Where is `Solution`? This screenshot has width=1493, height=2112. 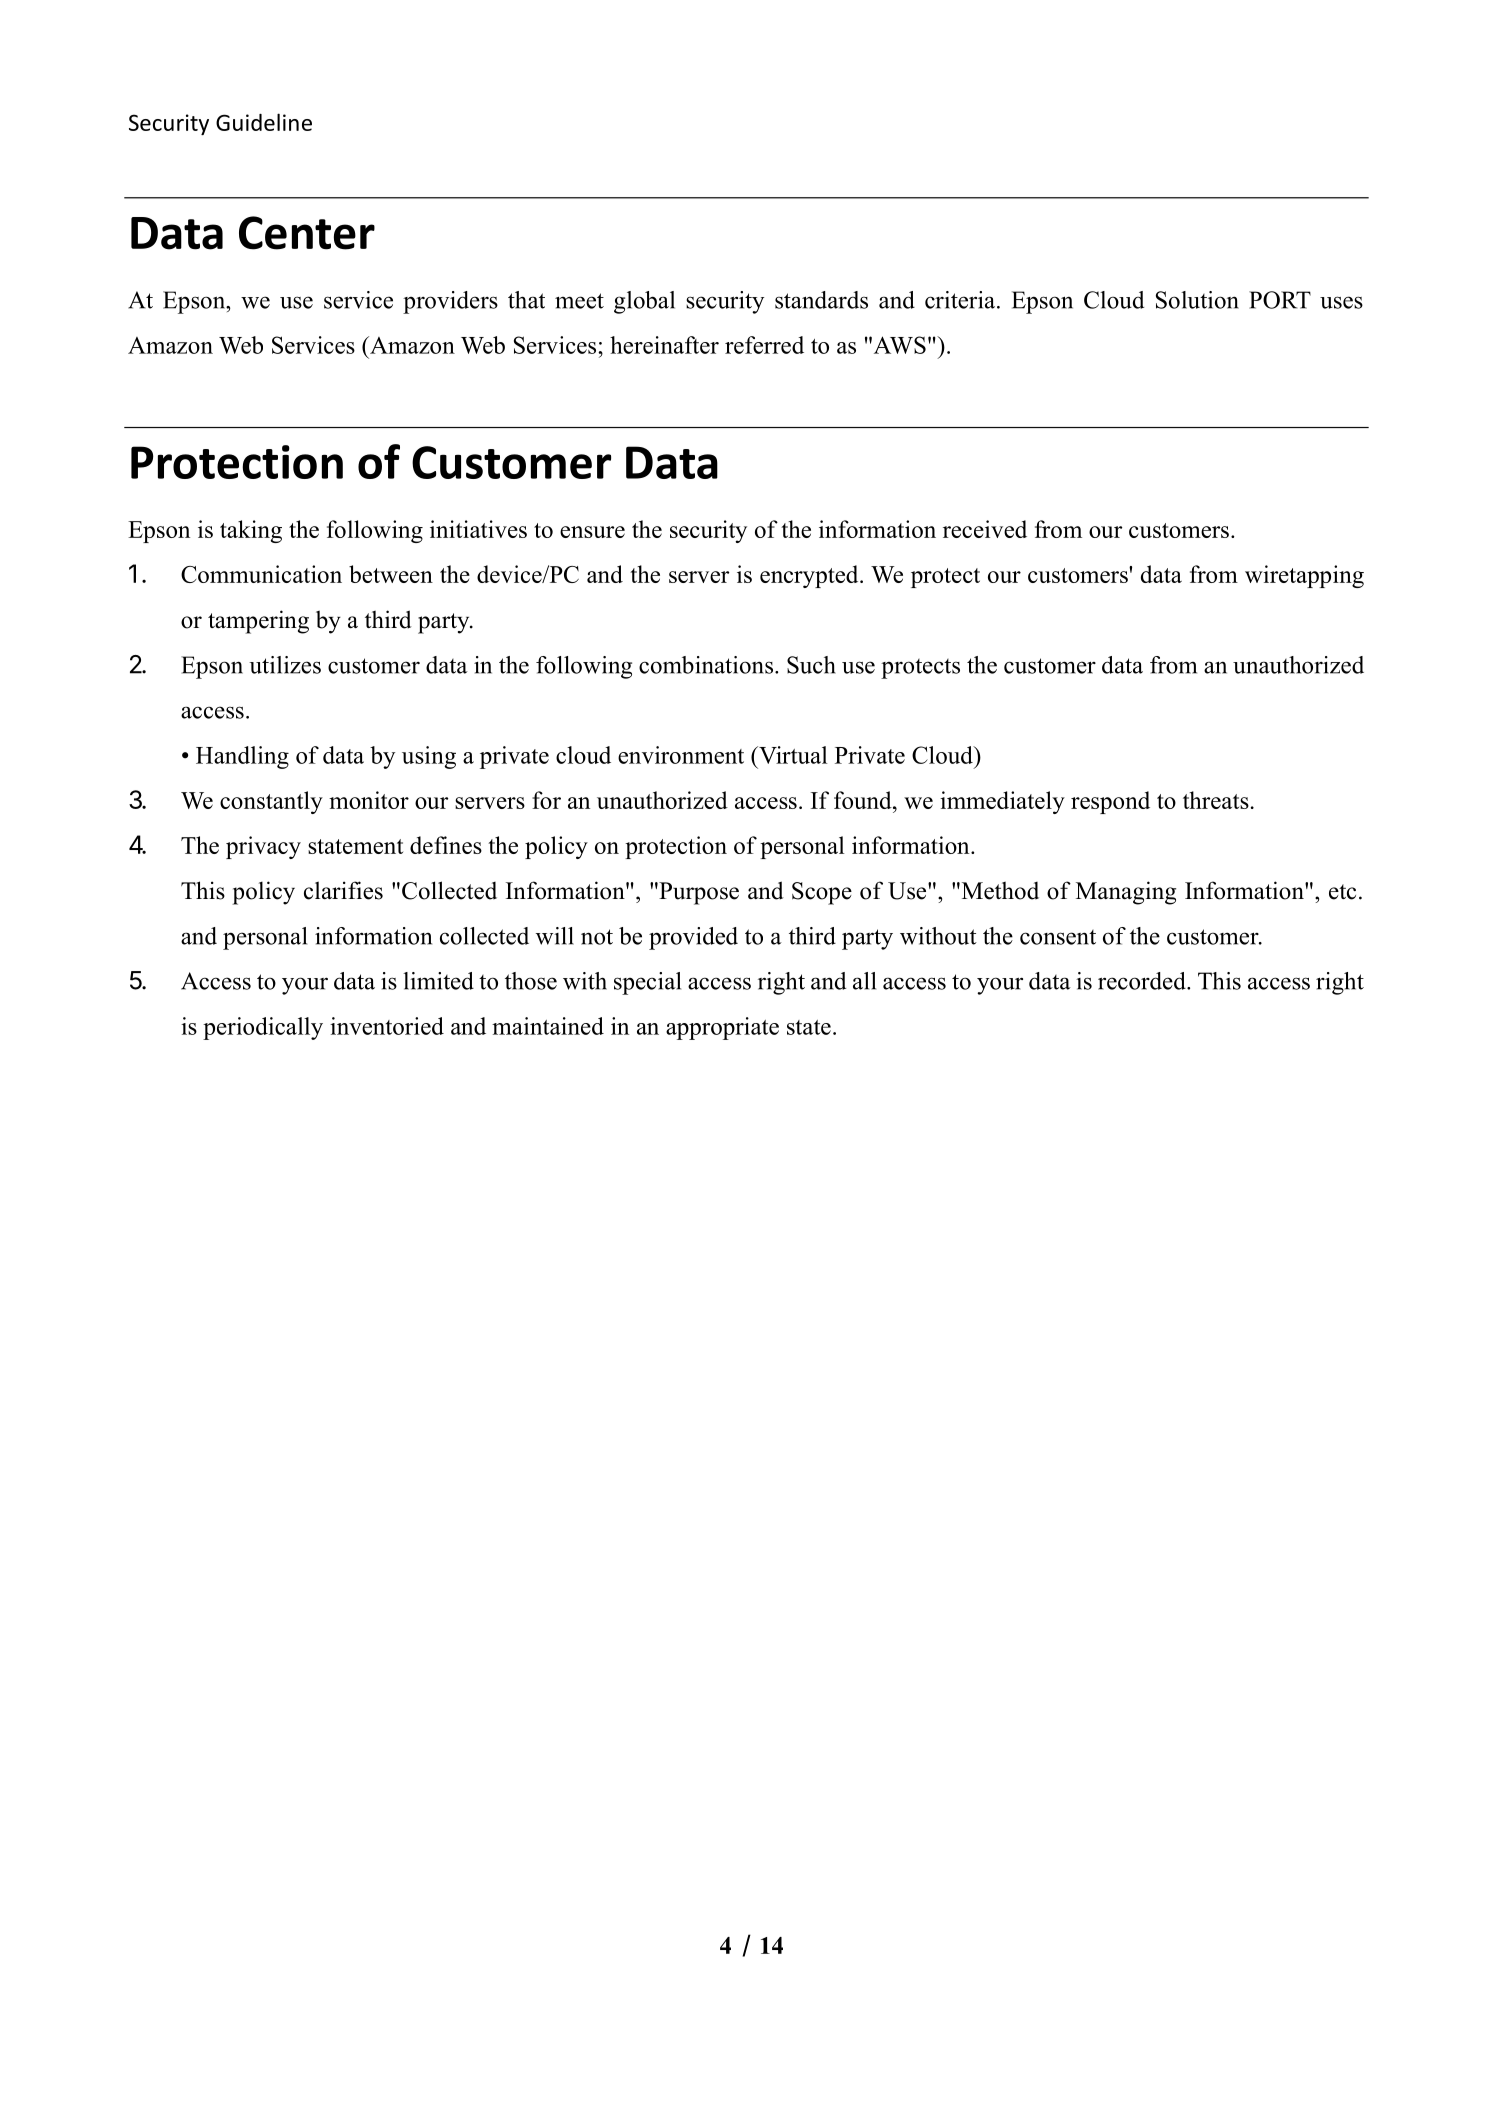
Solution is located at coordinates (1197, 300).
